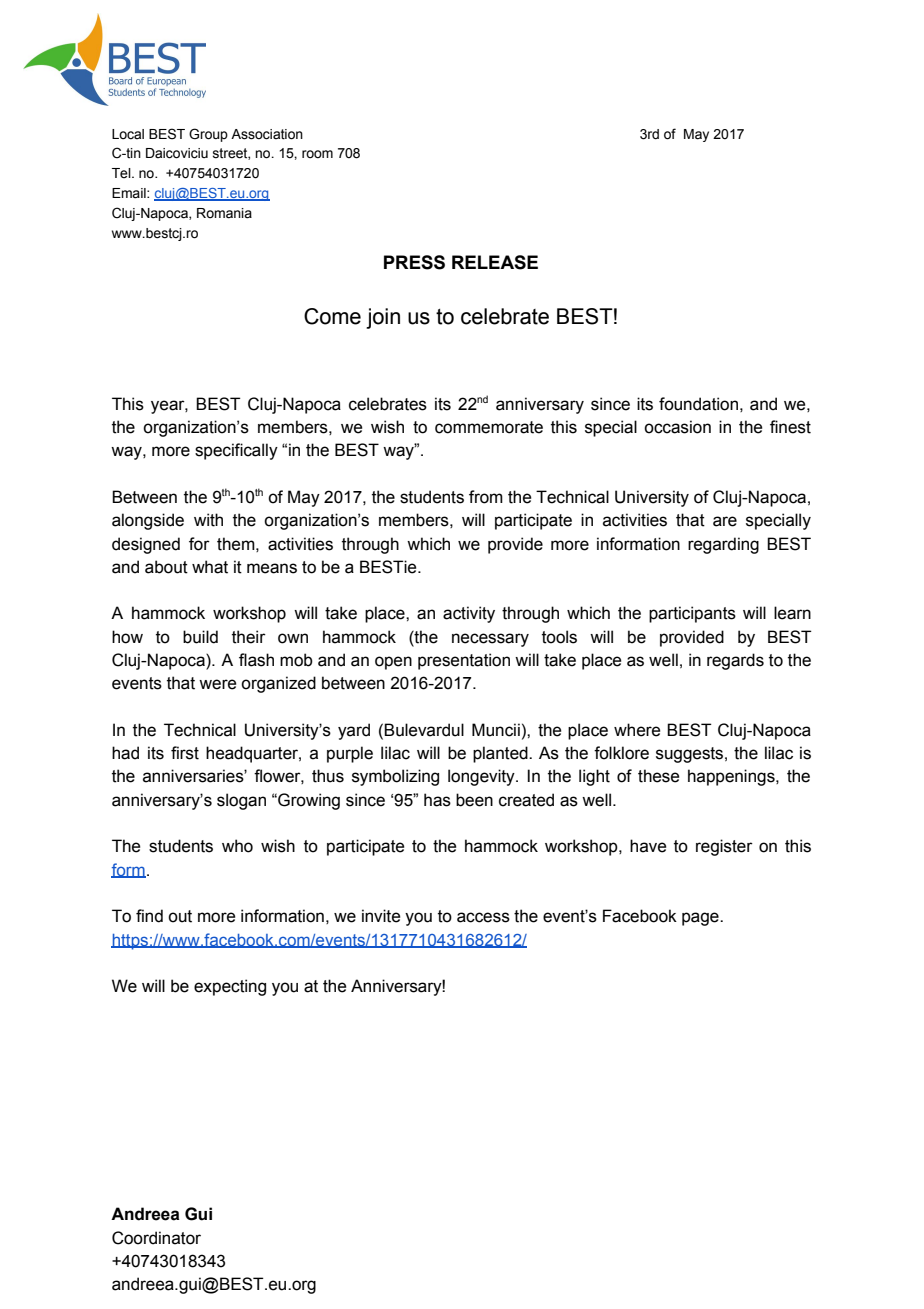 The width and height of the image is (924, 1309). What do you see at coordinates (701, 919) in the image?
I see `page` at bounding box center [701, 919].
